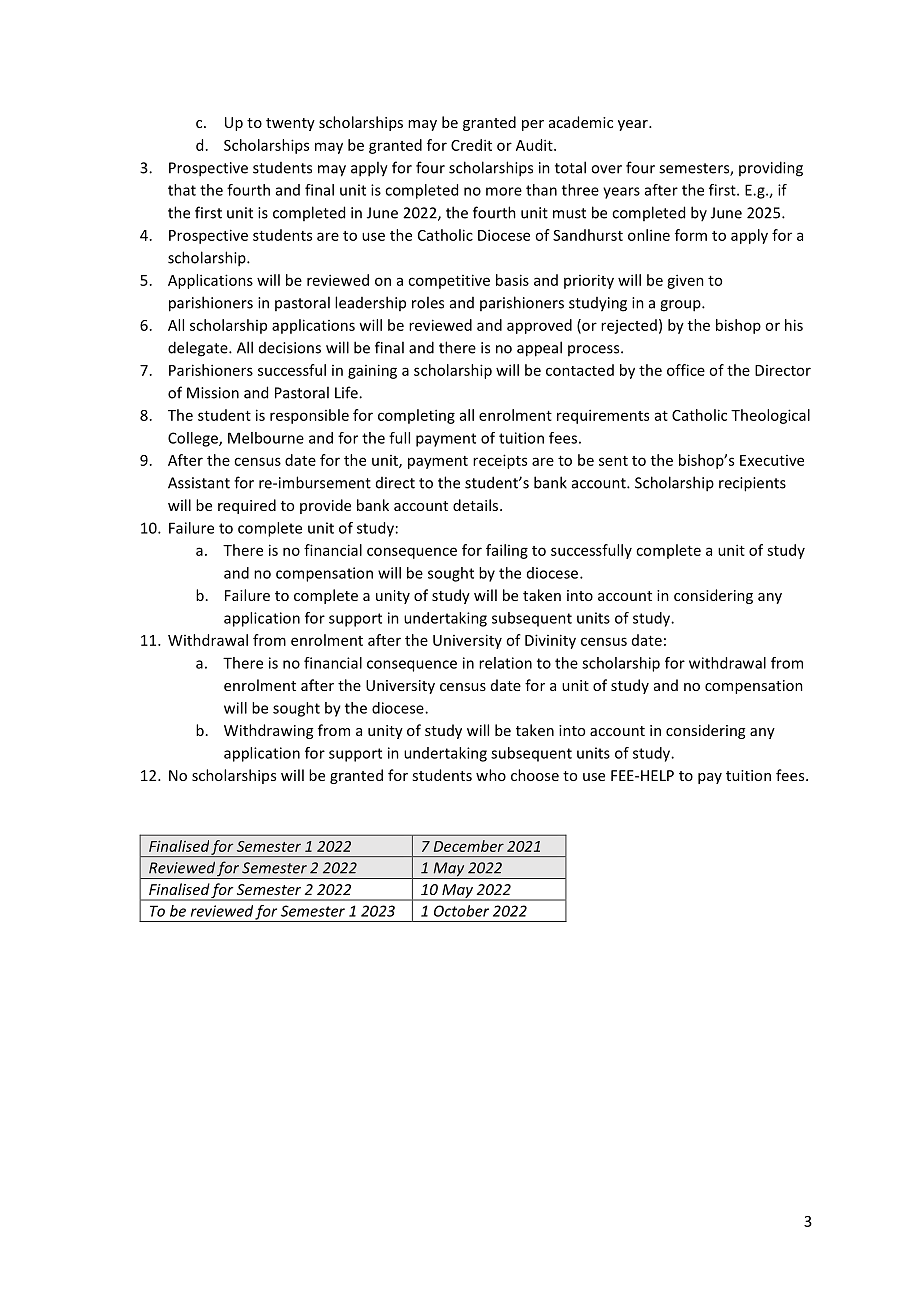 This page has height=1308, width=924. What do you see at coordinates (471, 145) in the page?
I see `Credit` at bounding box center [471, 145].
